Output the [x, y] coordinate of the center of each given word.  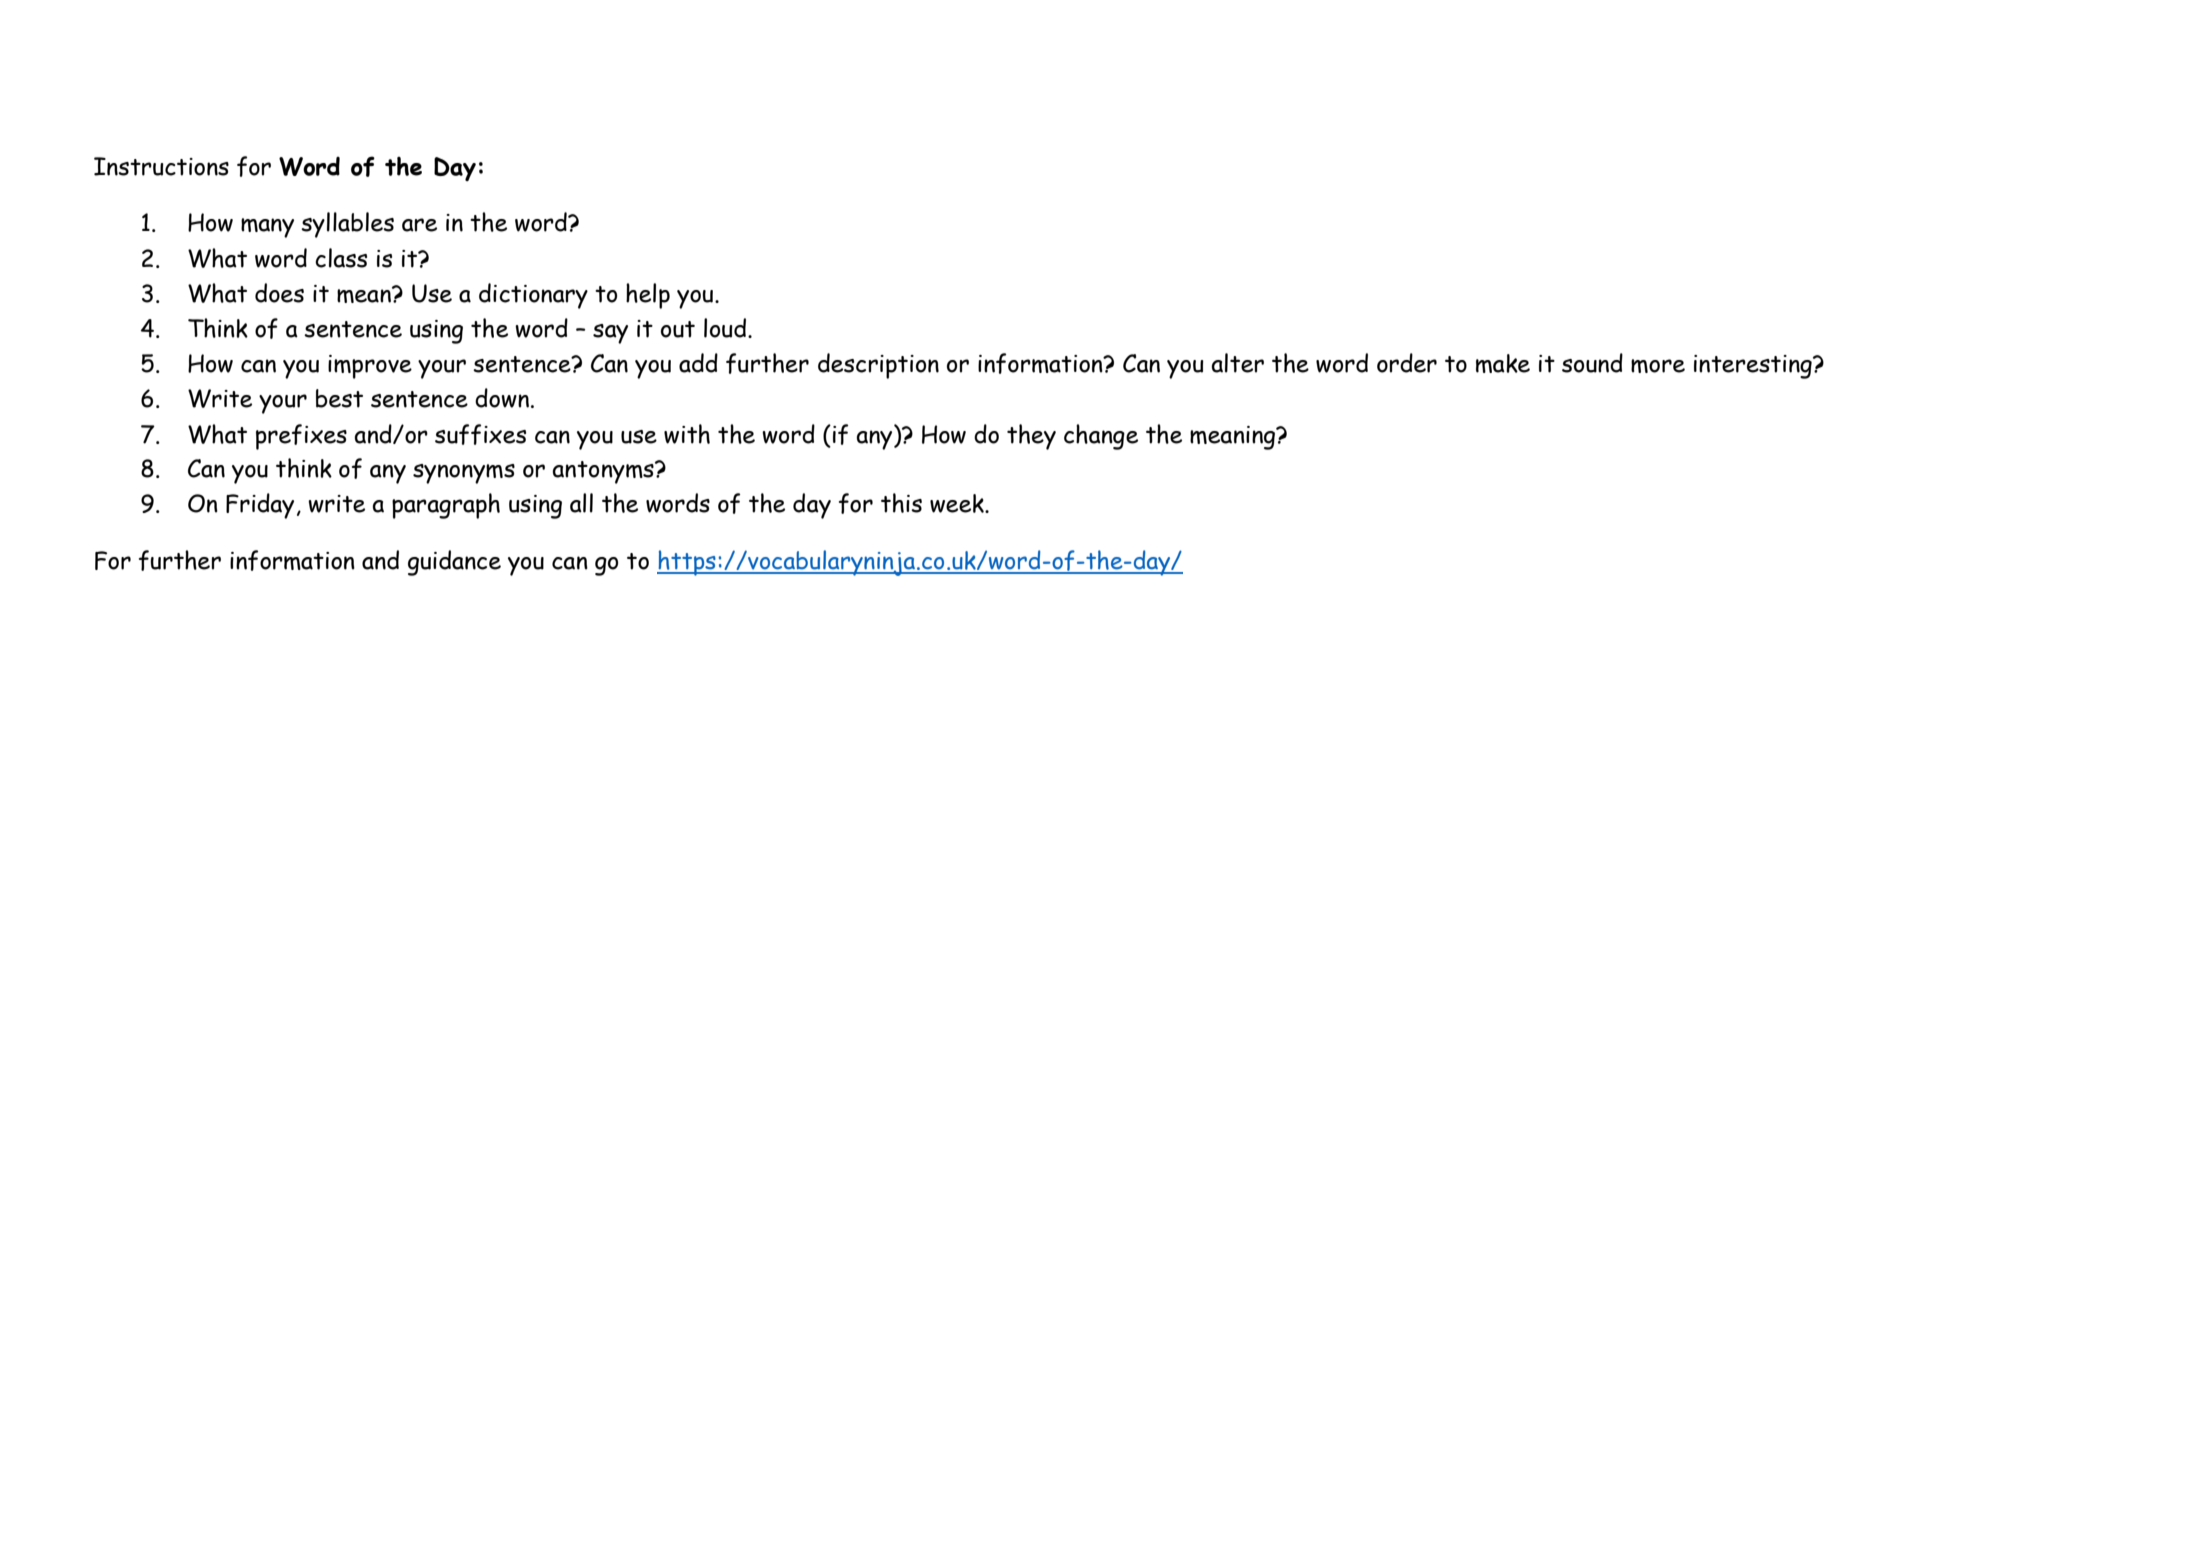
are [419, 225]
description [878, 366]
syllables [347, 225]
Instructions [161, 166]
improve [370, 367]
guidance [454, 563]
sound [1592, 363]
